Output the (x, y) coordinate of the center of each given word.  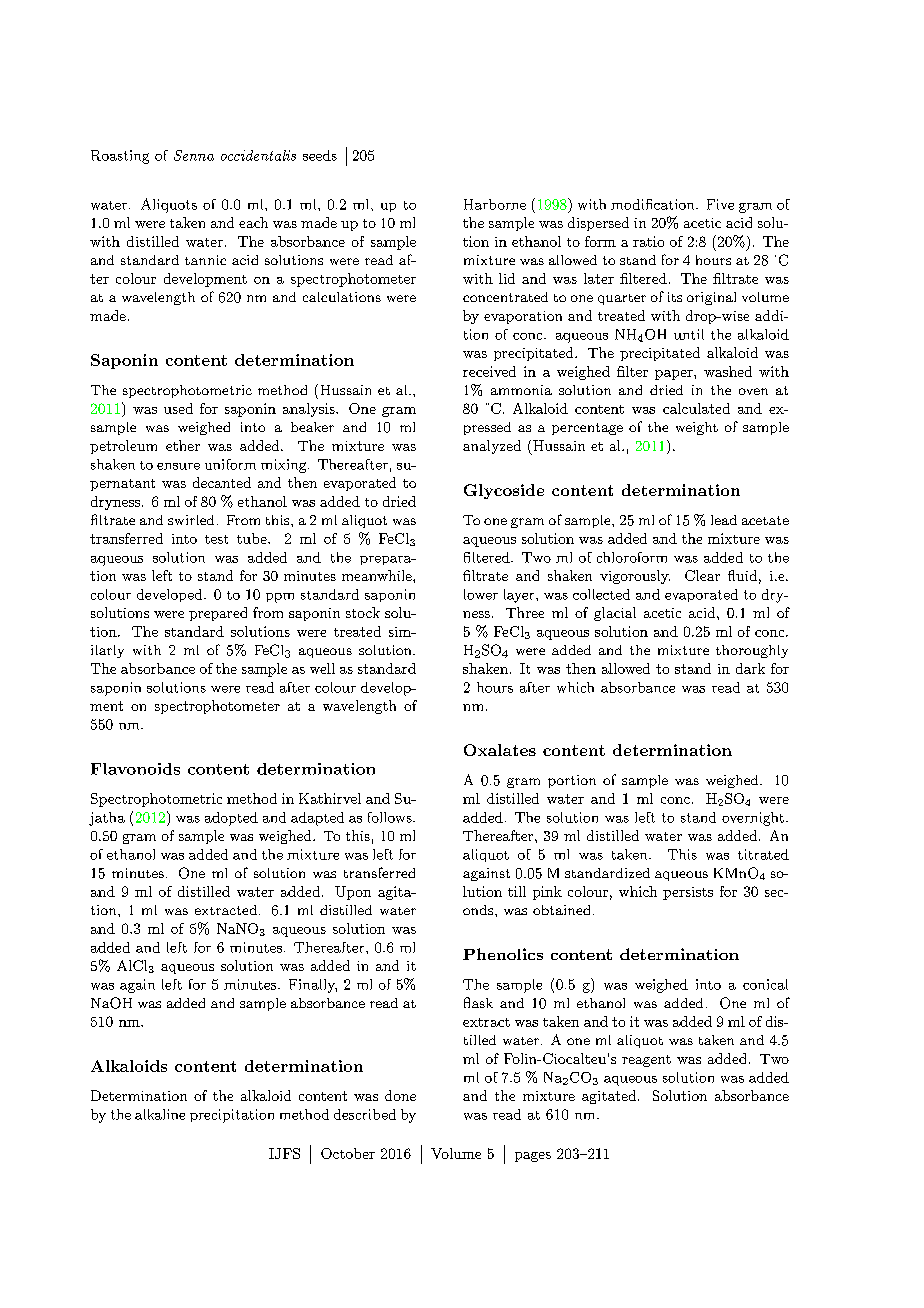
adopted (231, 819)
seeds (320, 155)
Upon (353, 893)
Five (720, 204)
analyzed (492, 447)
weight (697, 428)
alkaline (160, 1114)
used (178, 408)
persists (688, 893)
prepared (218, 614)
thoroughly (752, 651)
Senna (194, 155)
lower (481, 594)
